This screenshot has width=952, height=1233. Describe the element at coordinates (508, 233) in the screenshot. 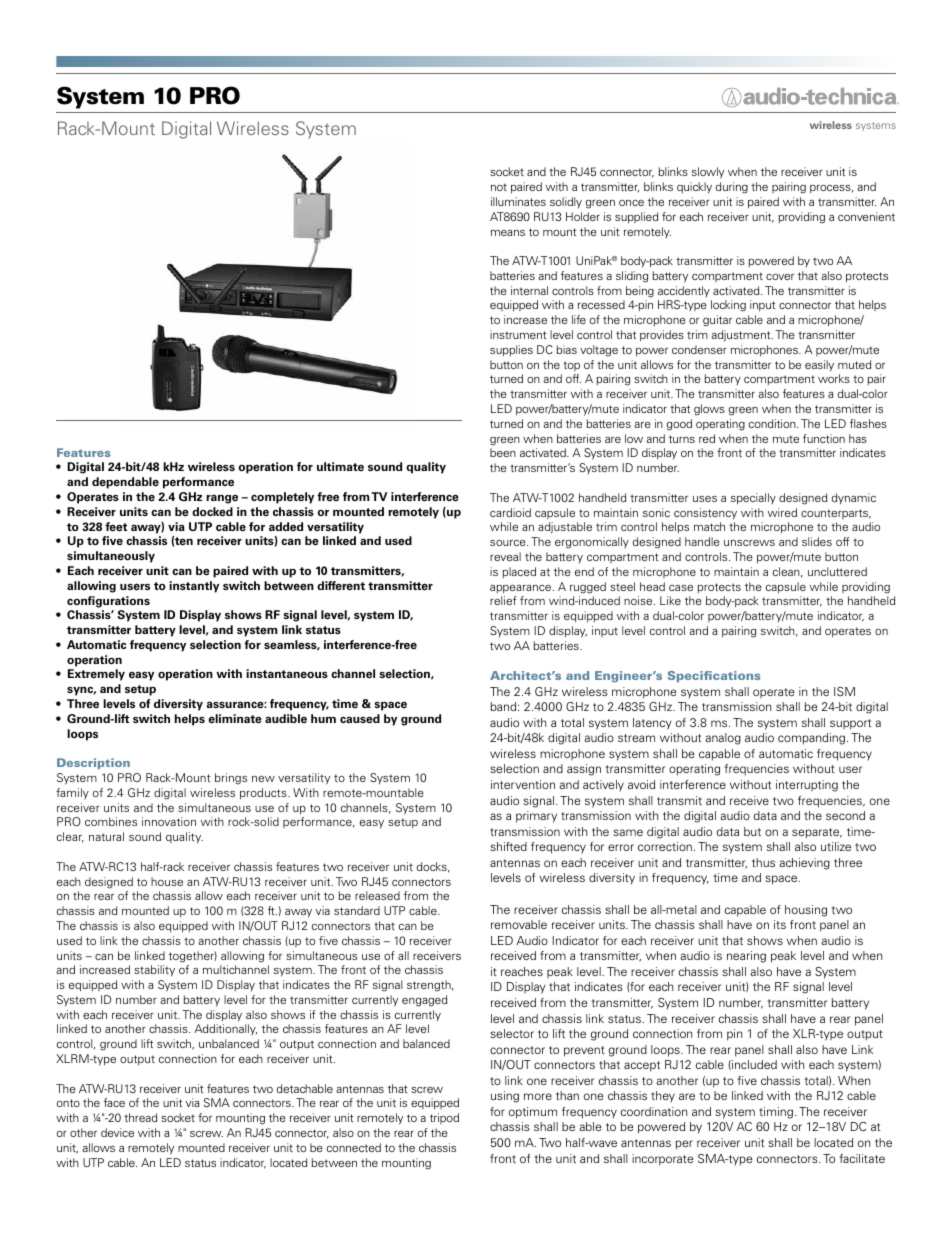

I see `means` at that location.
